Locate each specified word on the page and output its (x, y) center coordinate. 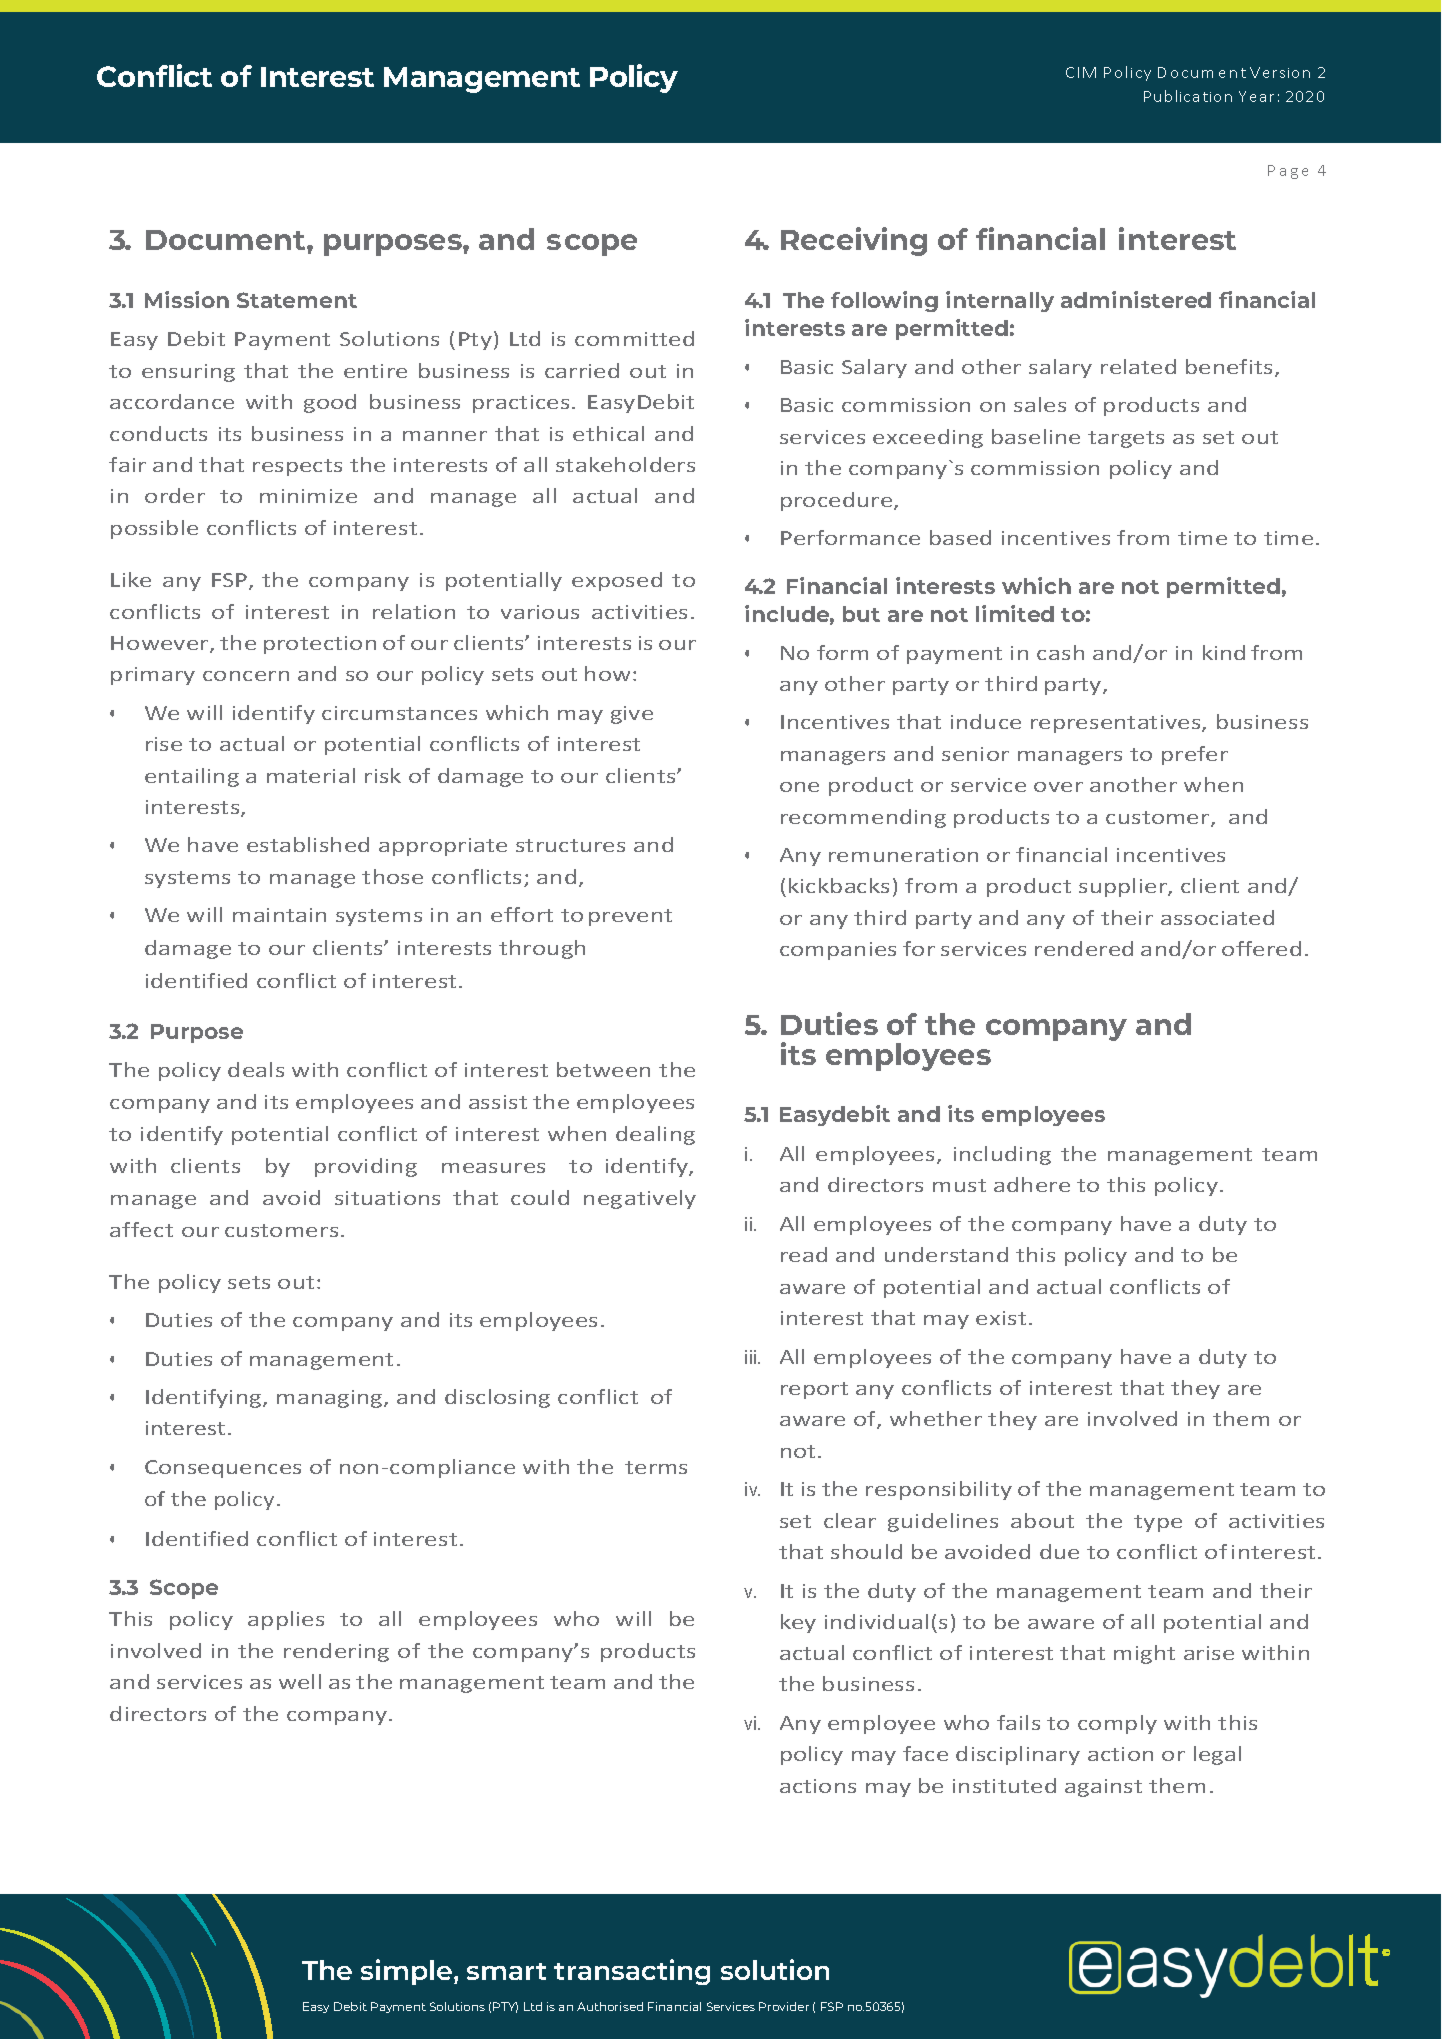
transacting (632, 1972)
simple (408, 1972)
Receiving (854, 241)
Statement (297, 300)
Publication (1188, 96)
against (1103, 1788)
